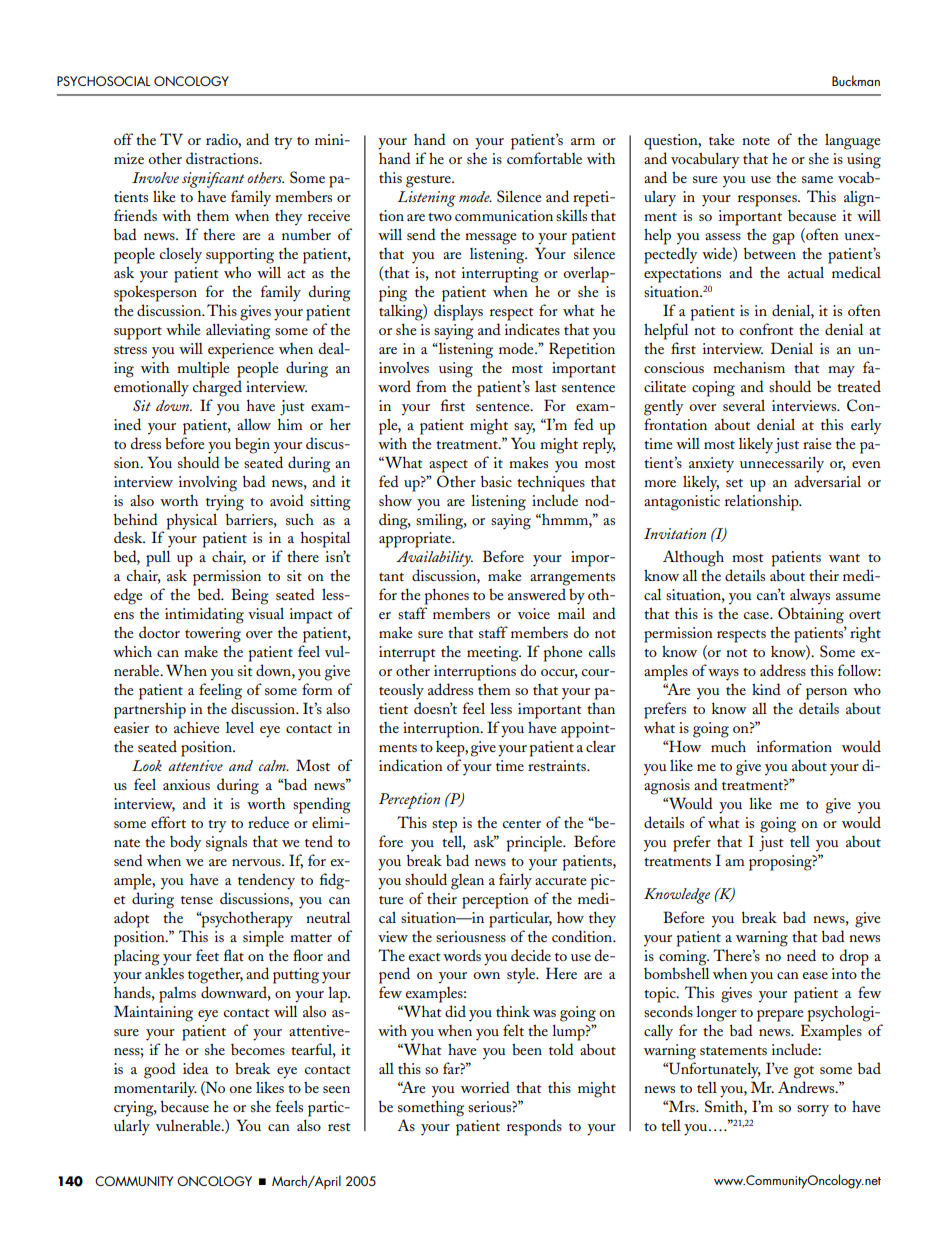 The height and width of the screenshot is (1237, 952). What do you see at coordinates (817, 179) in the screenshot?
I see `SAME` at bounding box center [817, 179].
